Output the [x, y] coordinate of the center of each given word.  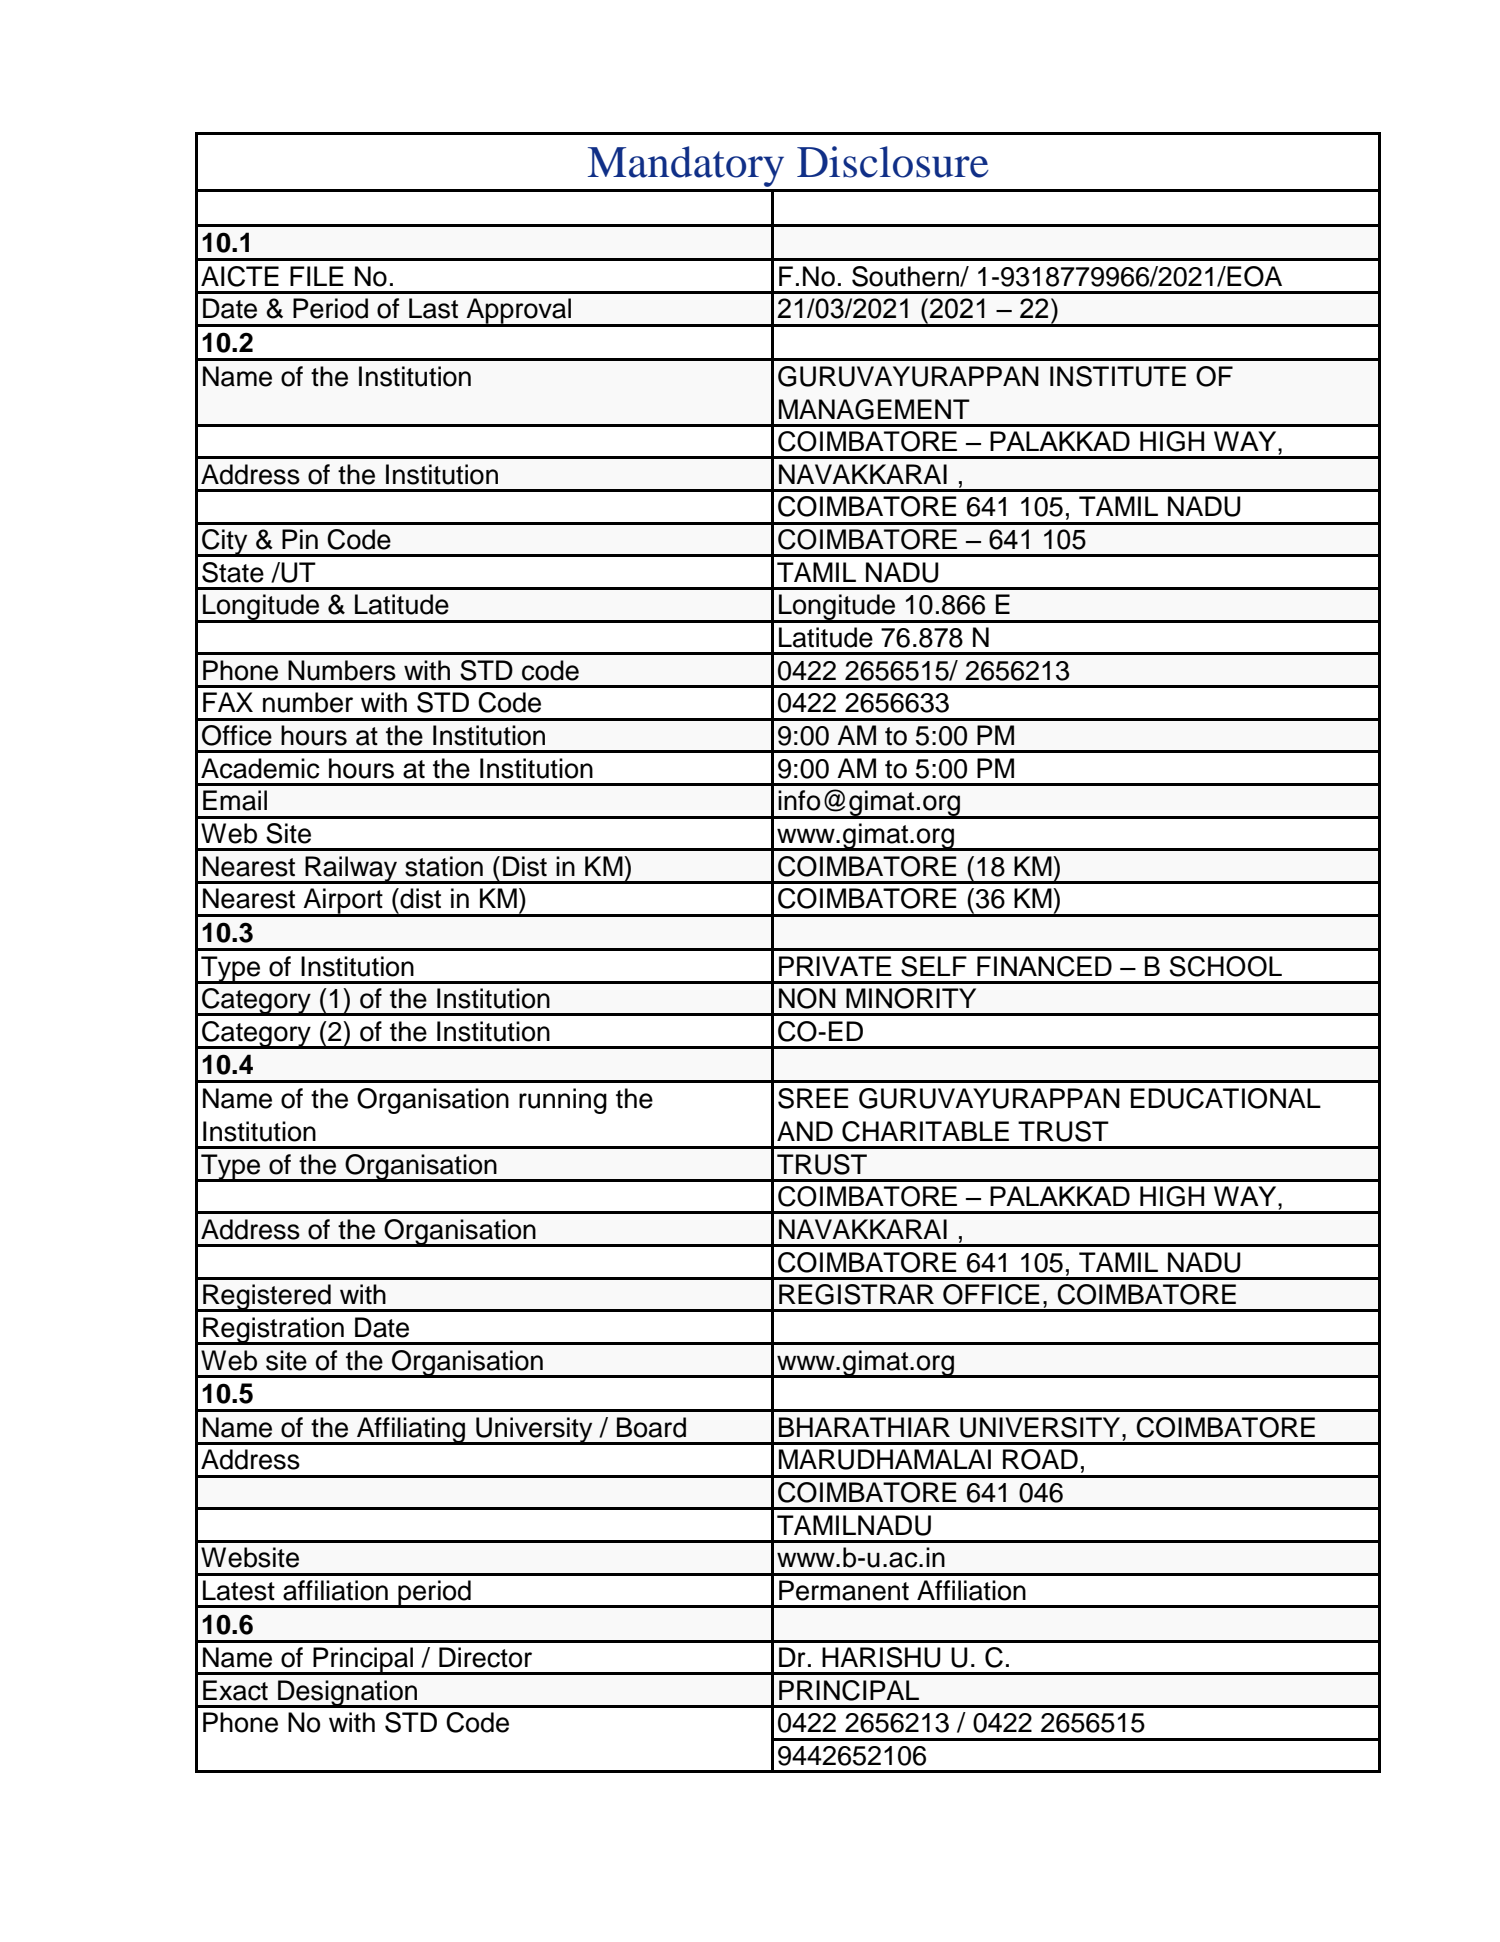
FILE [317, 276]
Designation [348, 1694]
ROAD [1040, 1459]
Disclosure [893, 162]
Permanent [844, 1590]
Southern [906, 276]
